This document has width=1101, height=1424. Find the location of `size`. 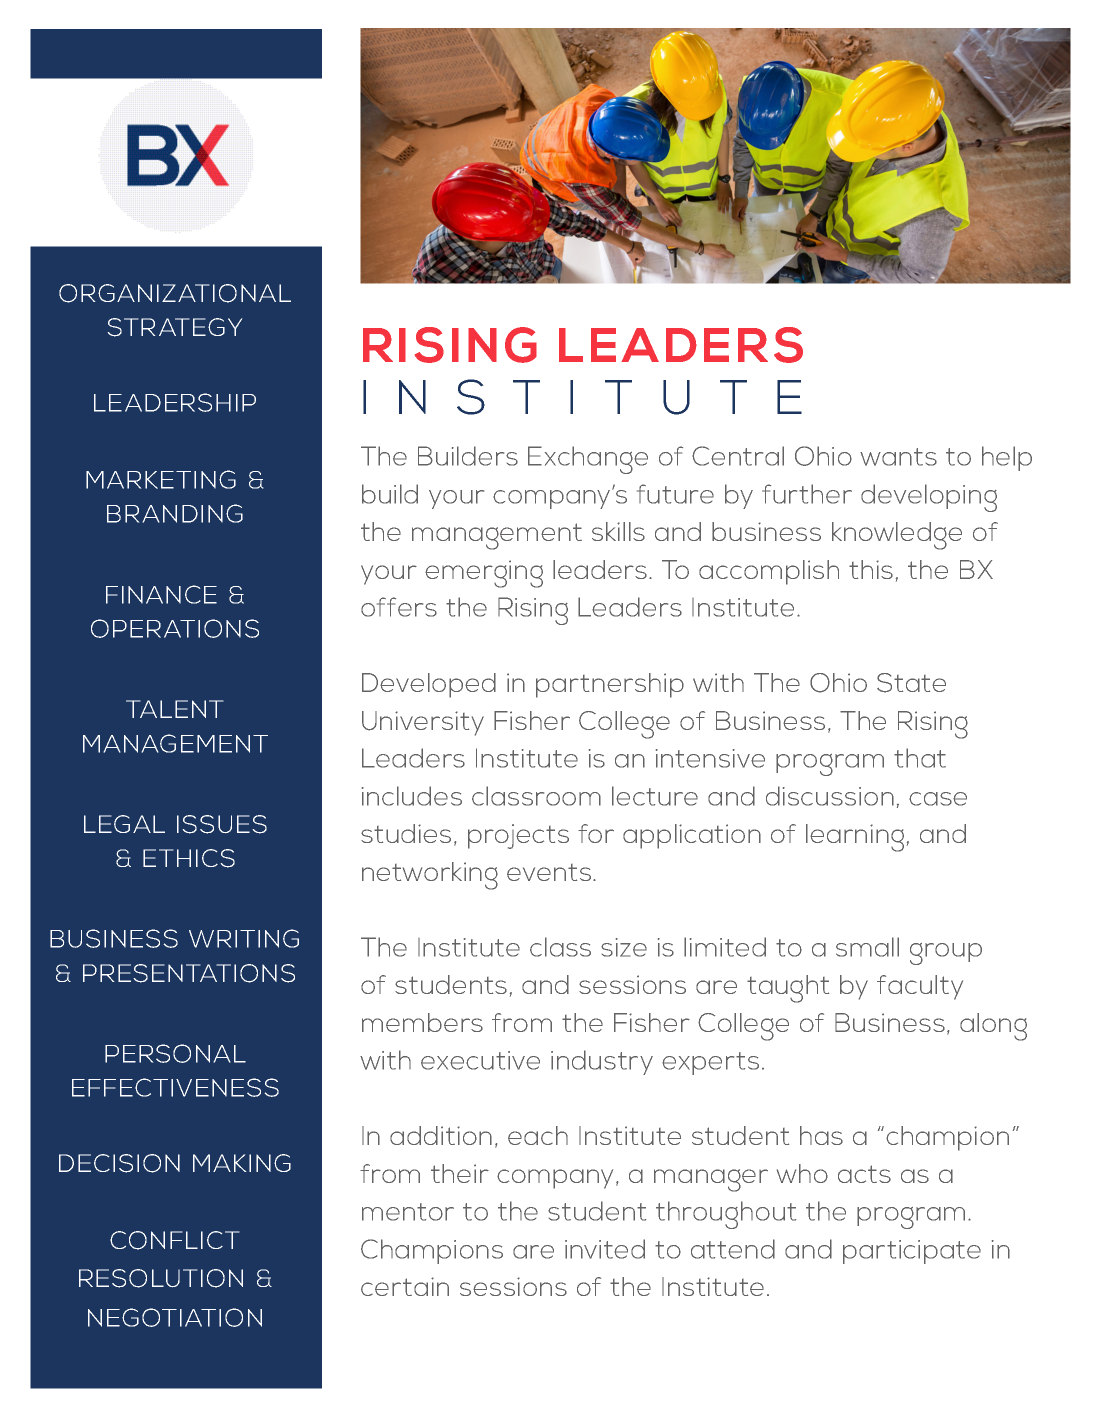

size is located at coordinates (624, 947).
